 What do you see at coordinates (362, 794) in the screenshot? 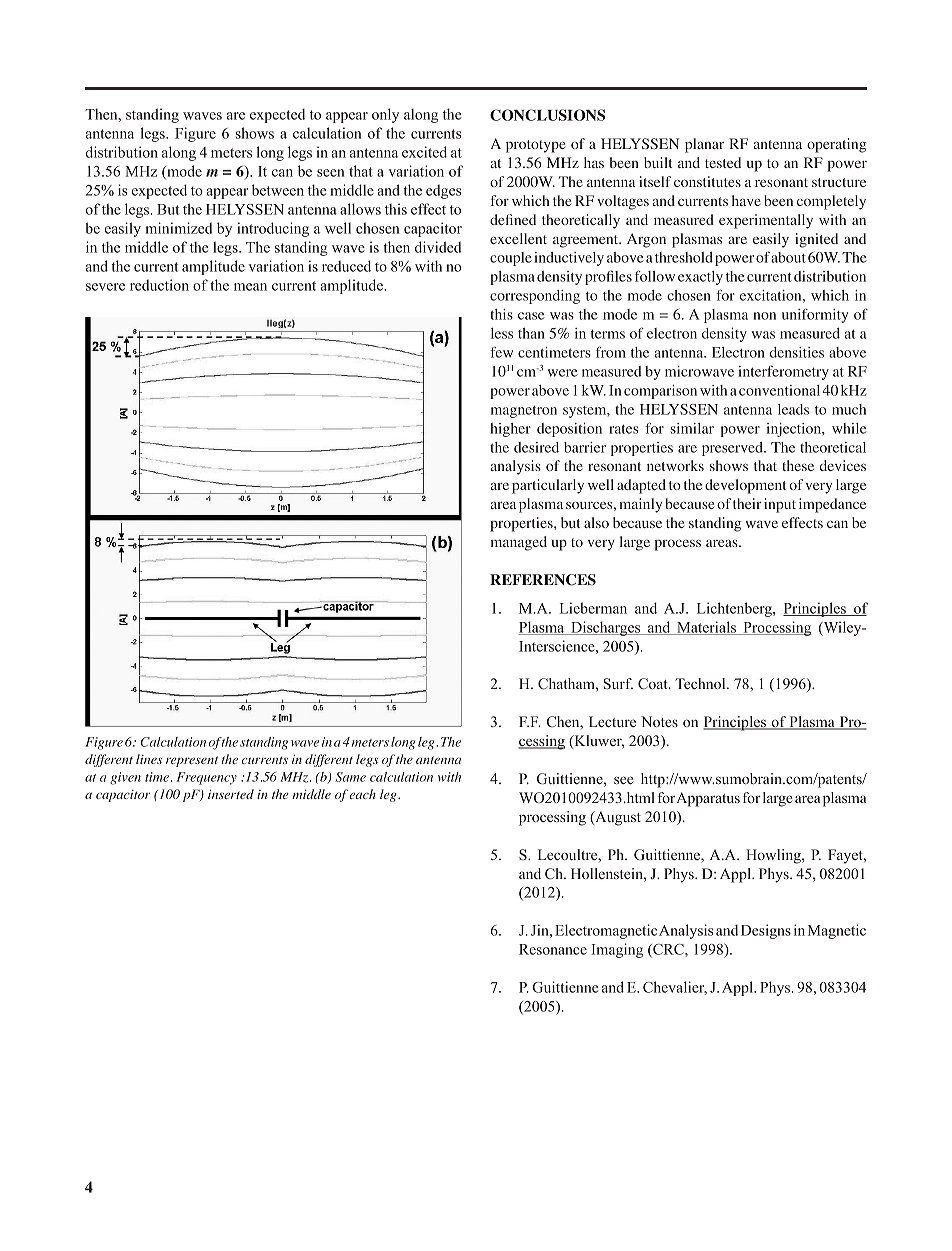
I see `each` at bounding box center [362, 794].
